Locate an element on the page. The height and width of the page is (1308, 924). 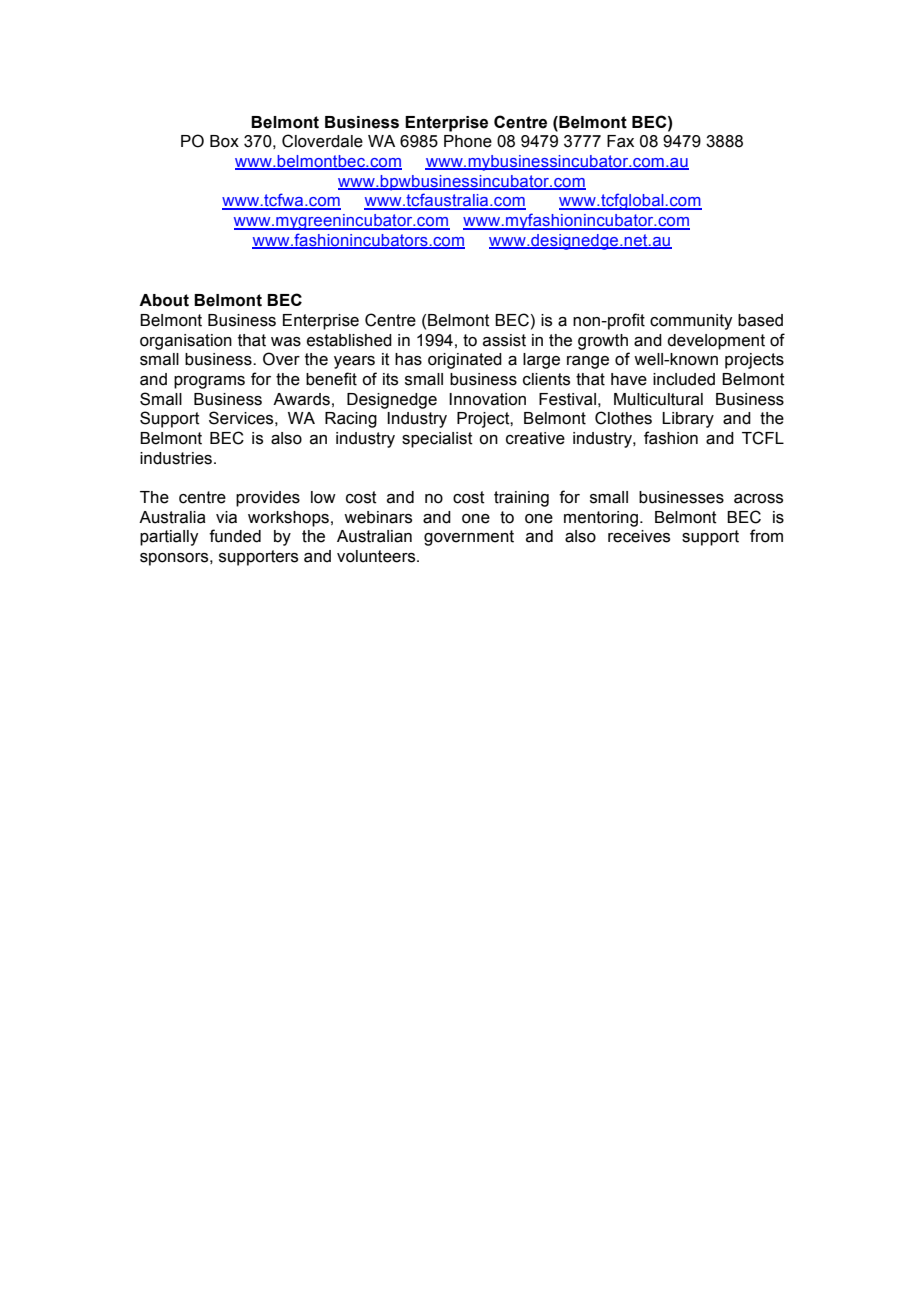
originated is located at coordinates (465, 361).
